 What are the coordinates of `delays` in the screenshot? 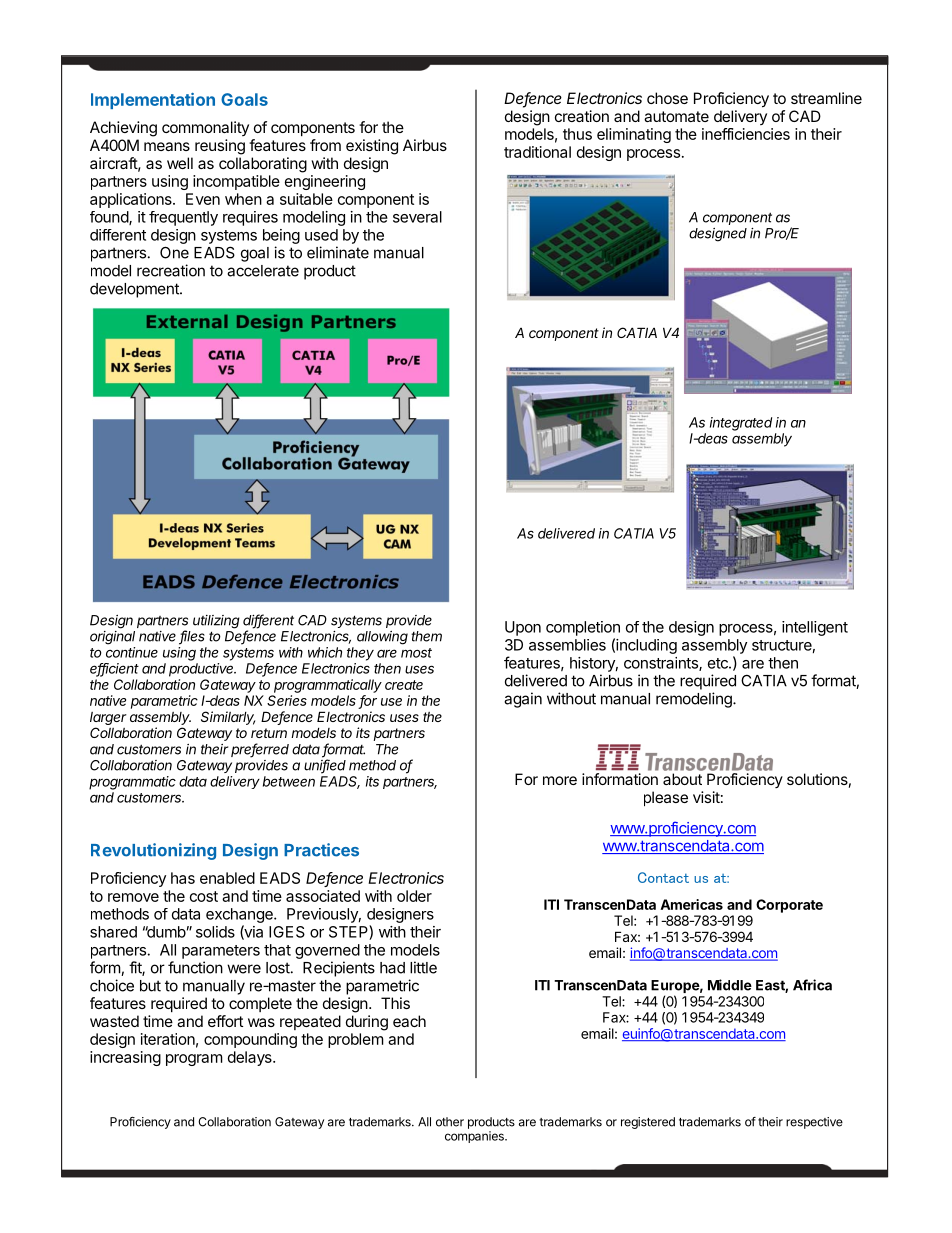 It's located at (251, 1058).
